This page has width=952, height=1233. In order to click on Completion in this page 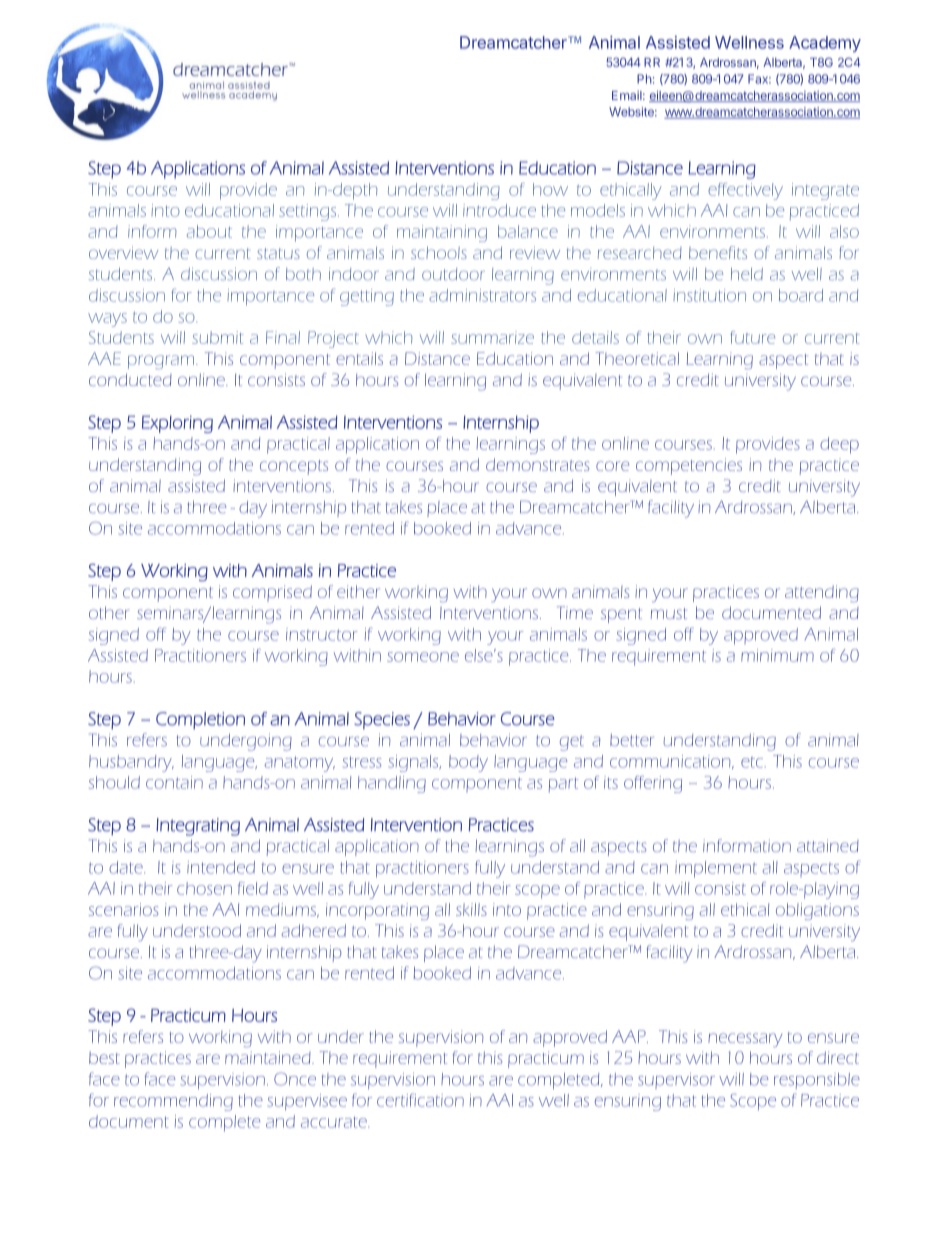, I will do `click(200, 720)`.
